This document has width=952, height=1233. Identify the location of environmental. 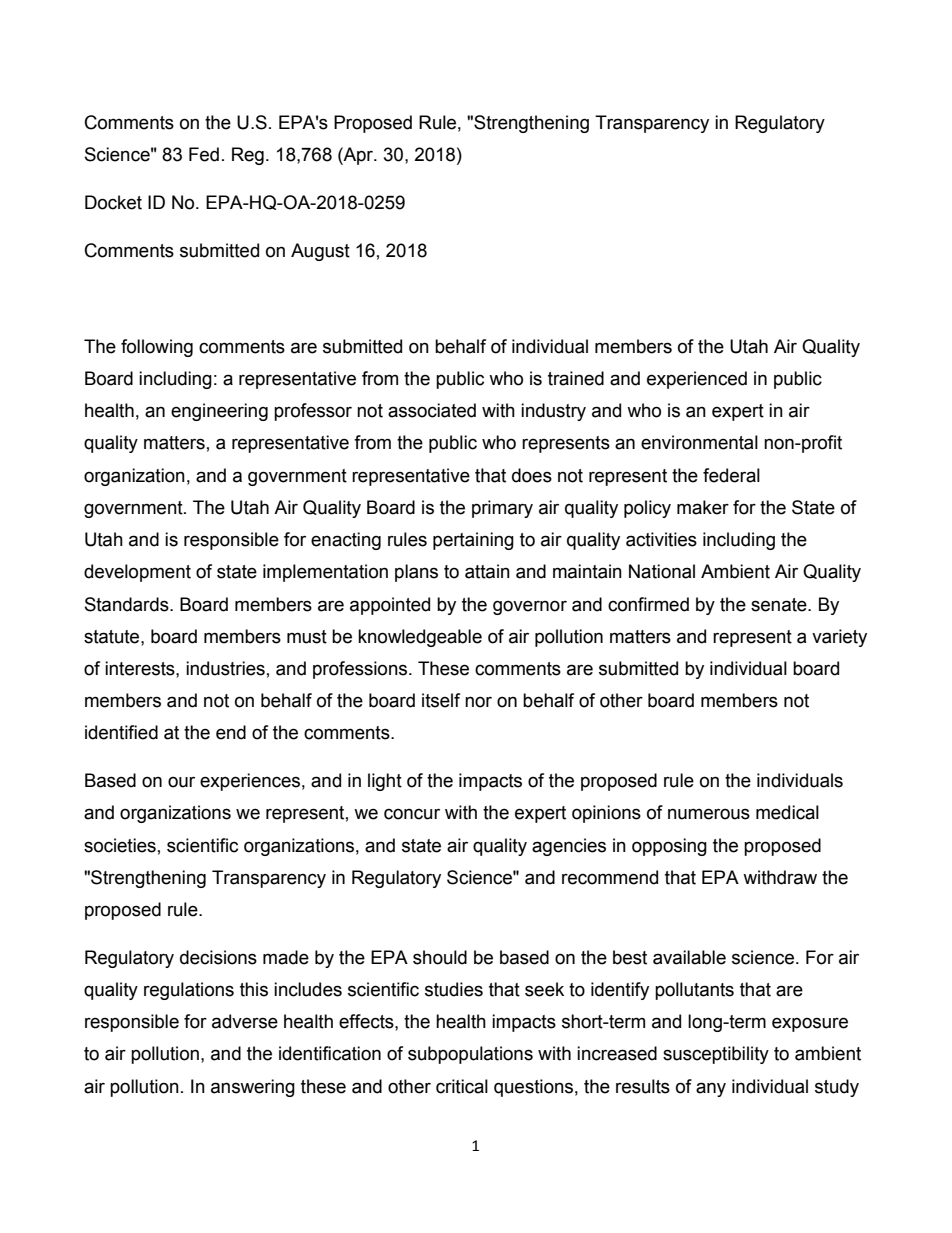
(699, 442).
